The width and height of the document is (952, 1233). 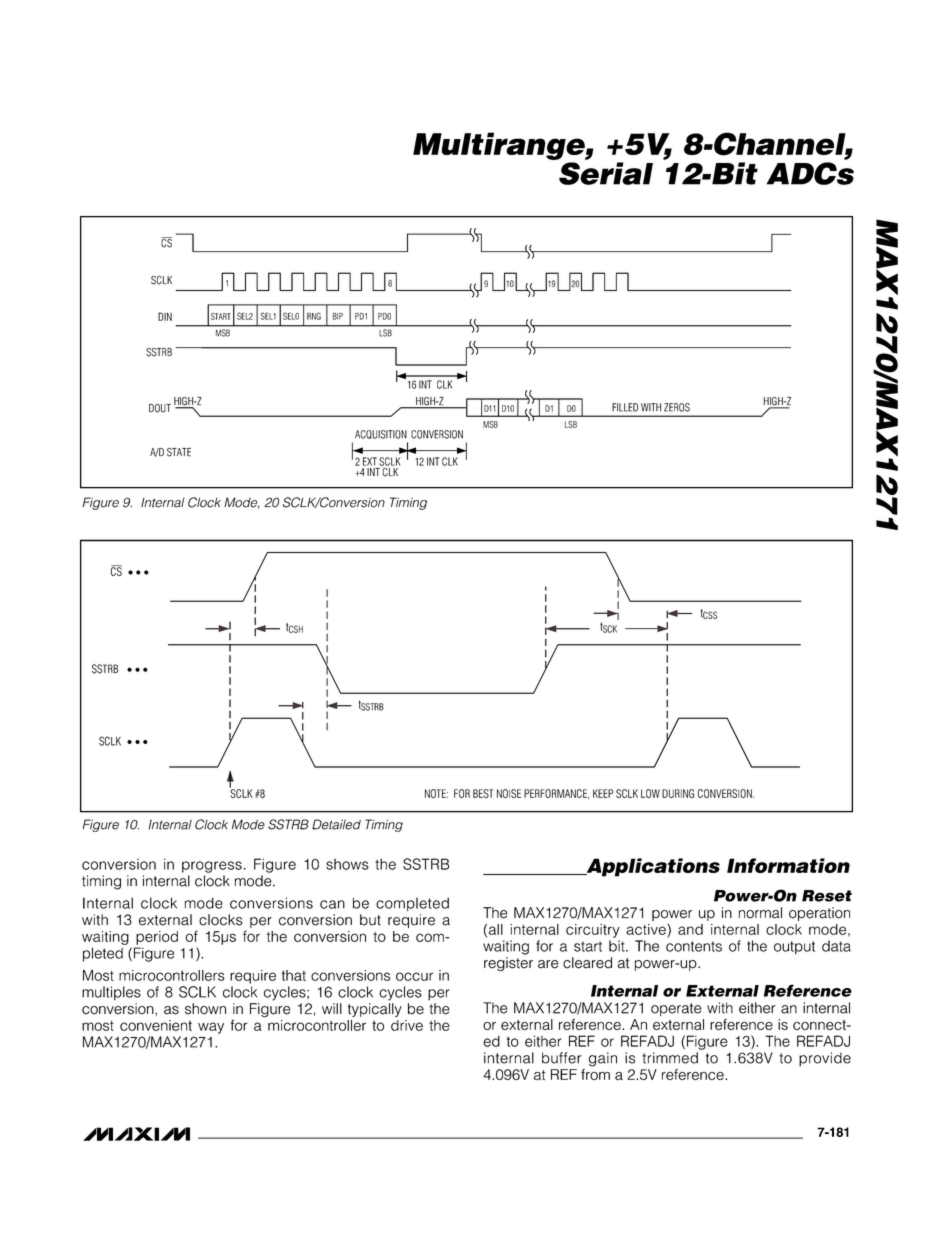 I want to click on LOW, so click(x=650, y=793).
